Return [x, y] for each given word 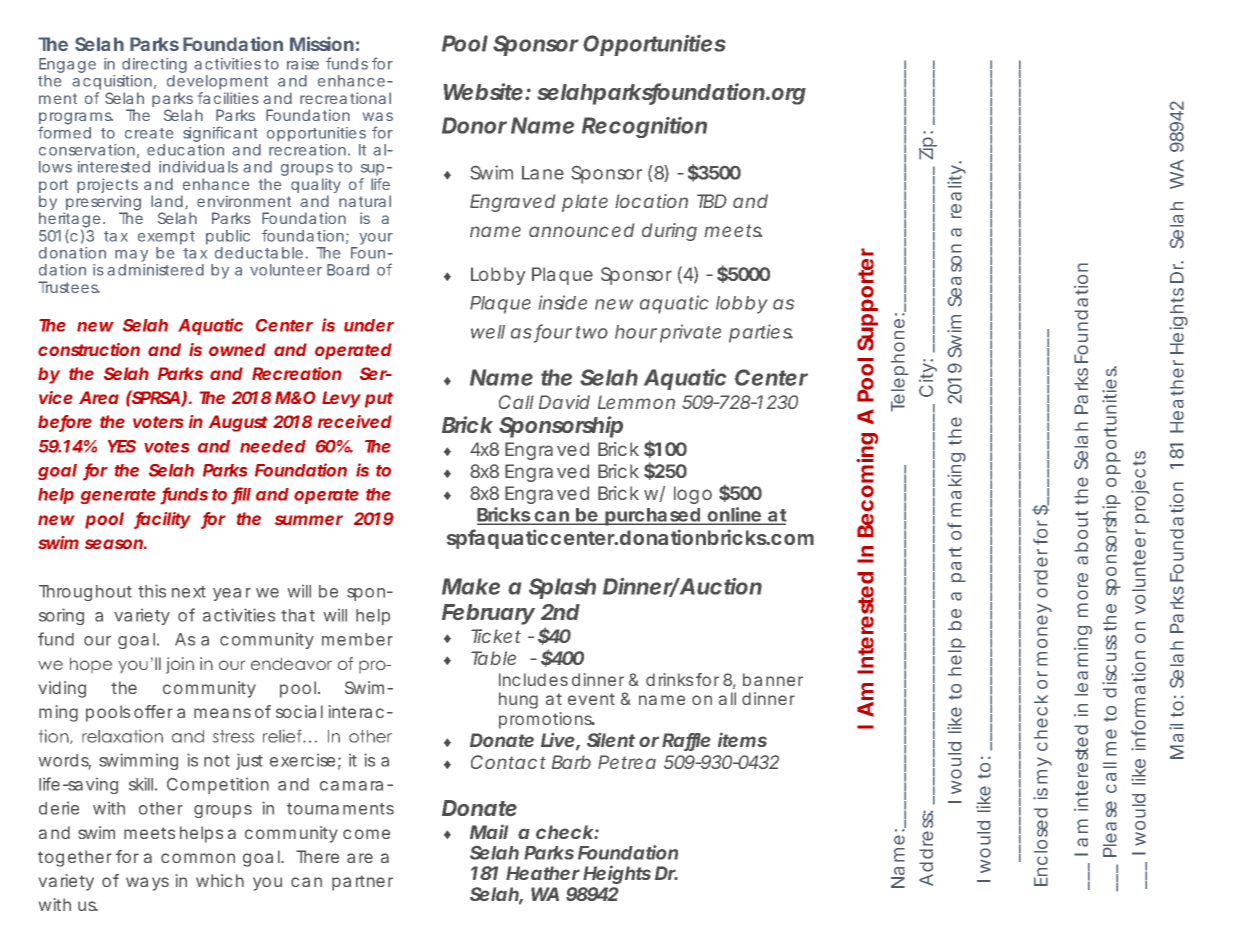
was [378, 116]
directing [154, 67]
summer [309, 520]
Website [483, 92]
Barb [571, 762]
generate [118, 496]
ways [147, 884]
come [366, 834]
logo [693, 495]
